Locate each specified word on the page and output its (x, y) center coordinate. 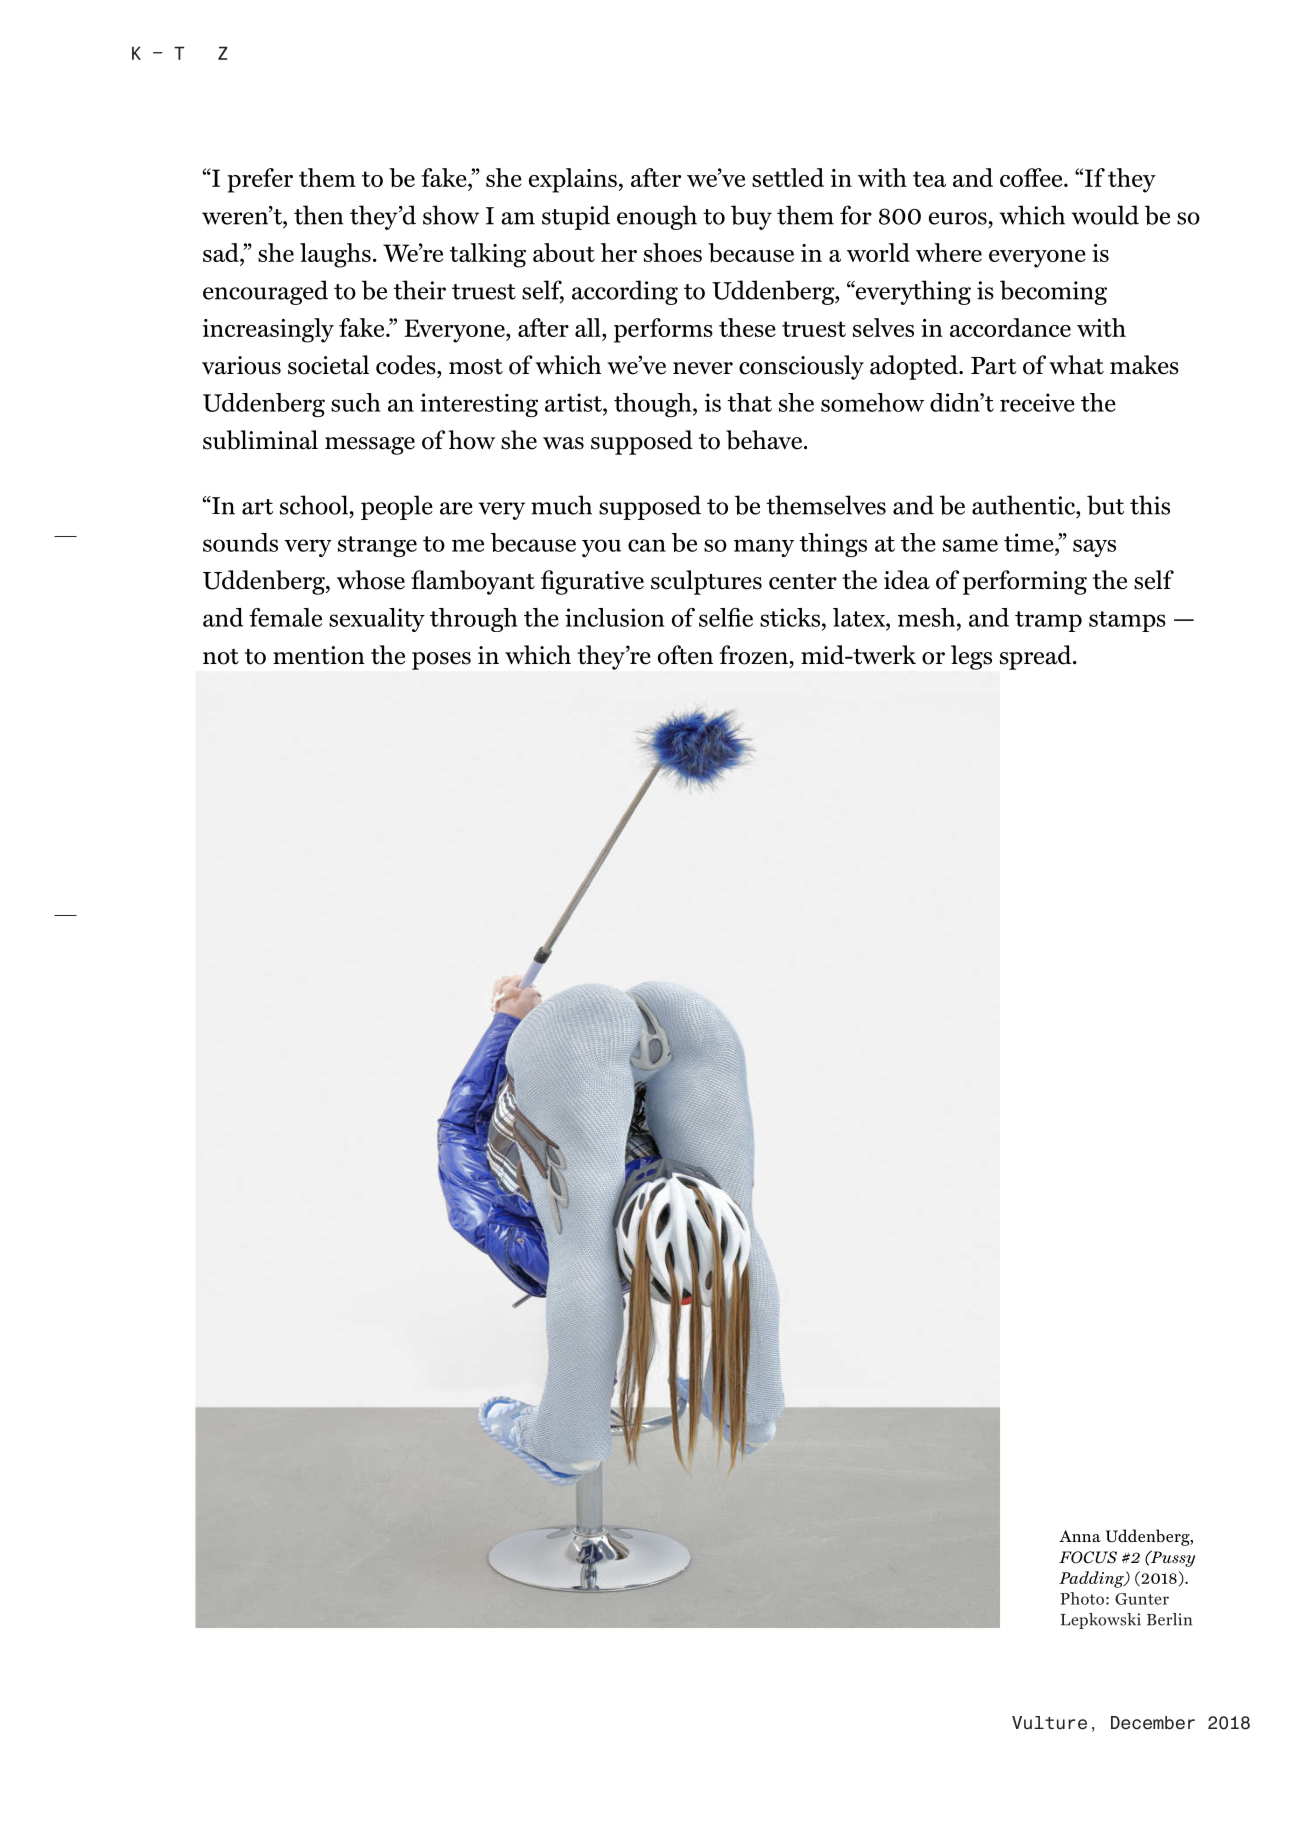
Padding (1092, 1579)
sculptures (706, 582)
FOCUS (1088, 1557)
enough (657, 217)
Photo (1082, 1598)
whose (371, 580)
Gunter (1142, 1599)
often (685, 655)
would (1105, 215)
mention (319, 655)
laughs (335, 255)
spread (1037, 657)
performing (1025, 582)
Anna (1080, 1536)
